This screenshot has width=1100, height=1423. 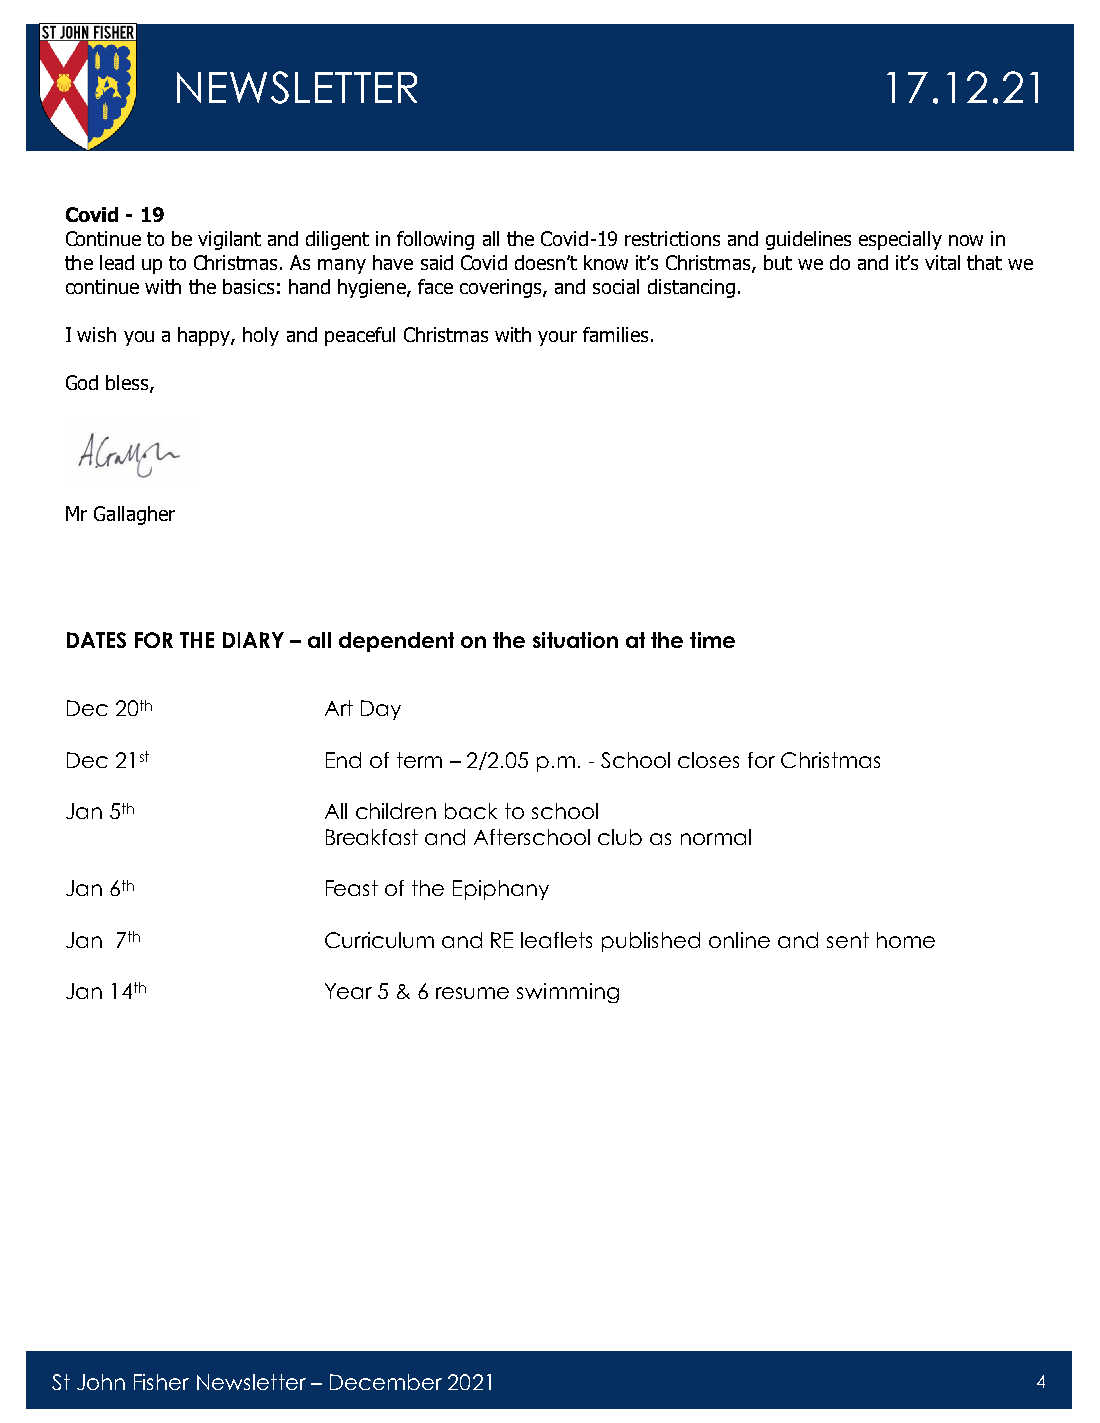 I want to click on time, so click(x=712, y=640).
